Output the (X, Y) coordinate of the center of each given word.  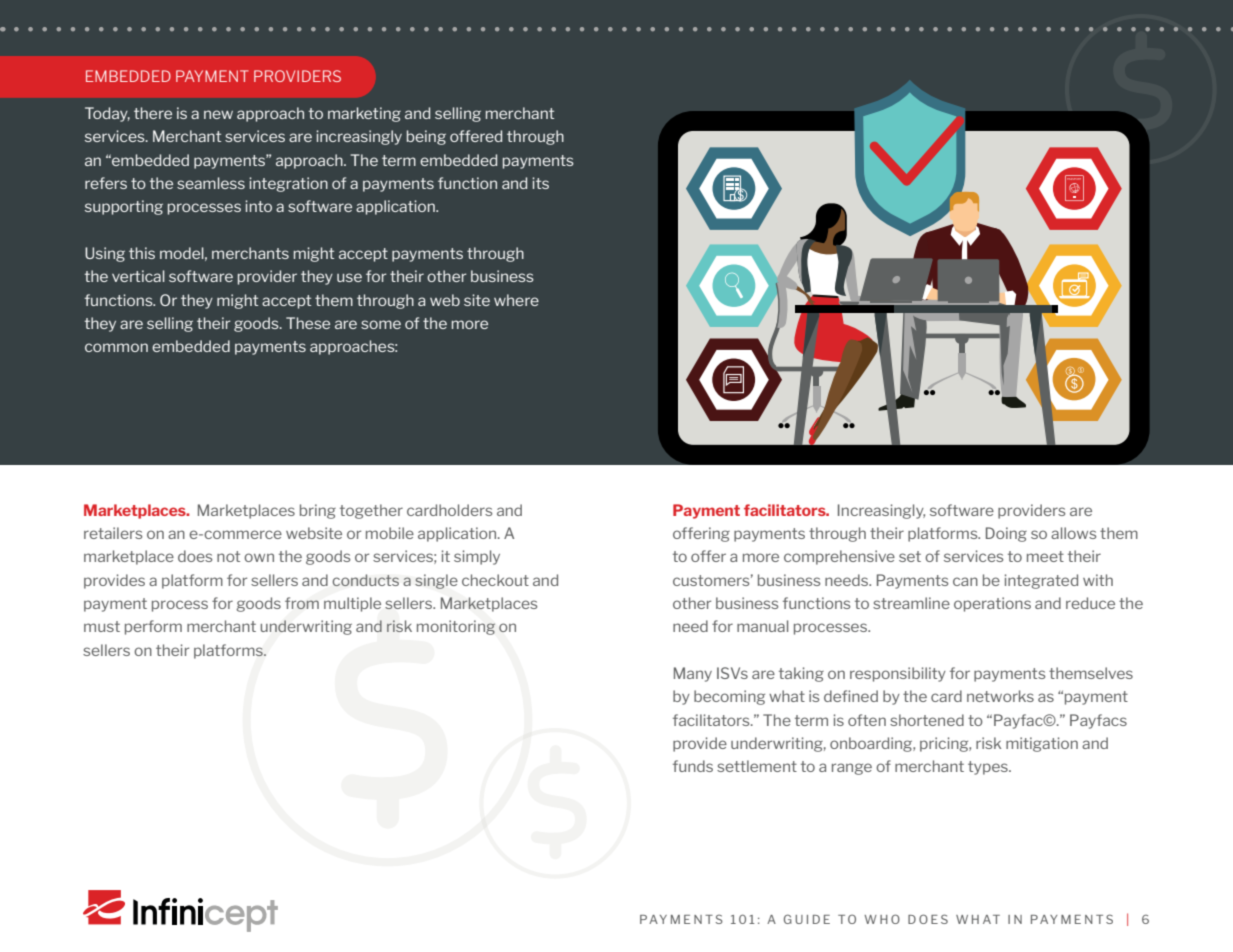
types (989, 768)
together (371, 511)
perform (153, 627)
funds (693, 766)
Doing (1006, 534)
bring (318, 511)
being (426, 137)
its (540, 183)
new (218, 114)
